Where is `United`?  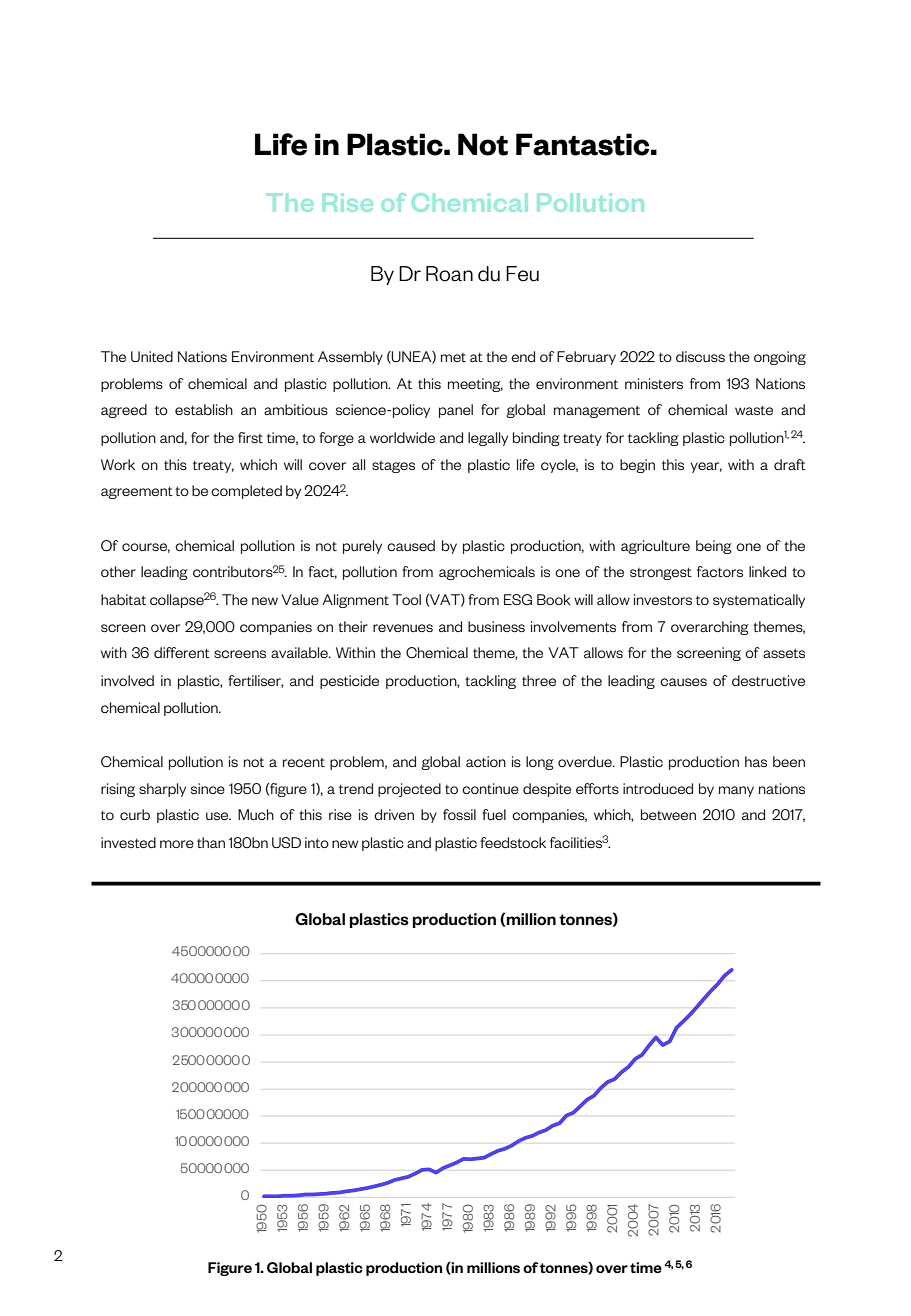 United is located at coordinates (152, 356).
